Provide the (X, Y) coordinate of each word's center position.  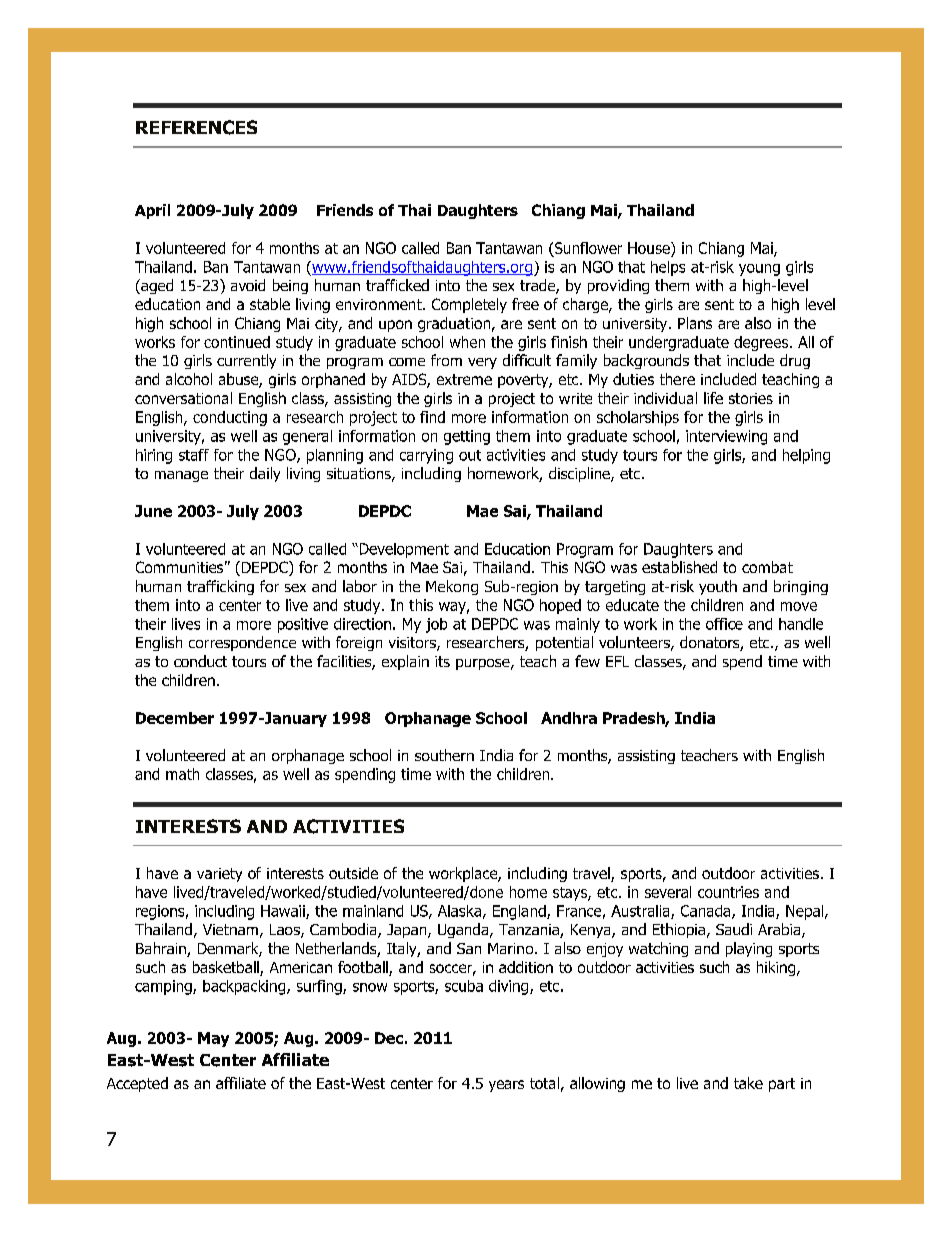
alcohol (189, 379)
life (713, 398)
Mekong (452, 587)
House (650, 249)
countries (728, 892)
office (724, 624)
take (748, 1083)
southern (444, 755)
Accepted (137, 1084)
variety (219, 875)
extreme (464, 379)
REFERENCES (196, 127)
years (506, 1086)
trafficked (397, 285)
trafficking (220, 587)
